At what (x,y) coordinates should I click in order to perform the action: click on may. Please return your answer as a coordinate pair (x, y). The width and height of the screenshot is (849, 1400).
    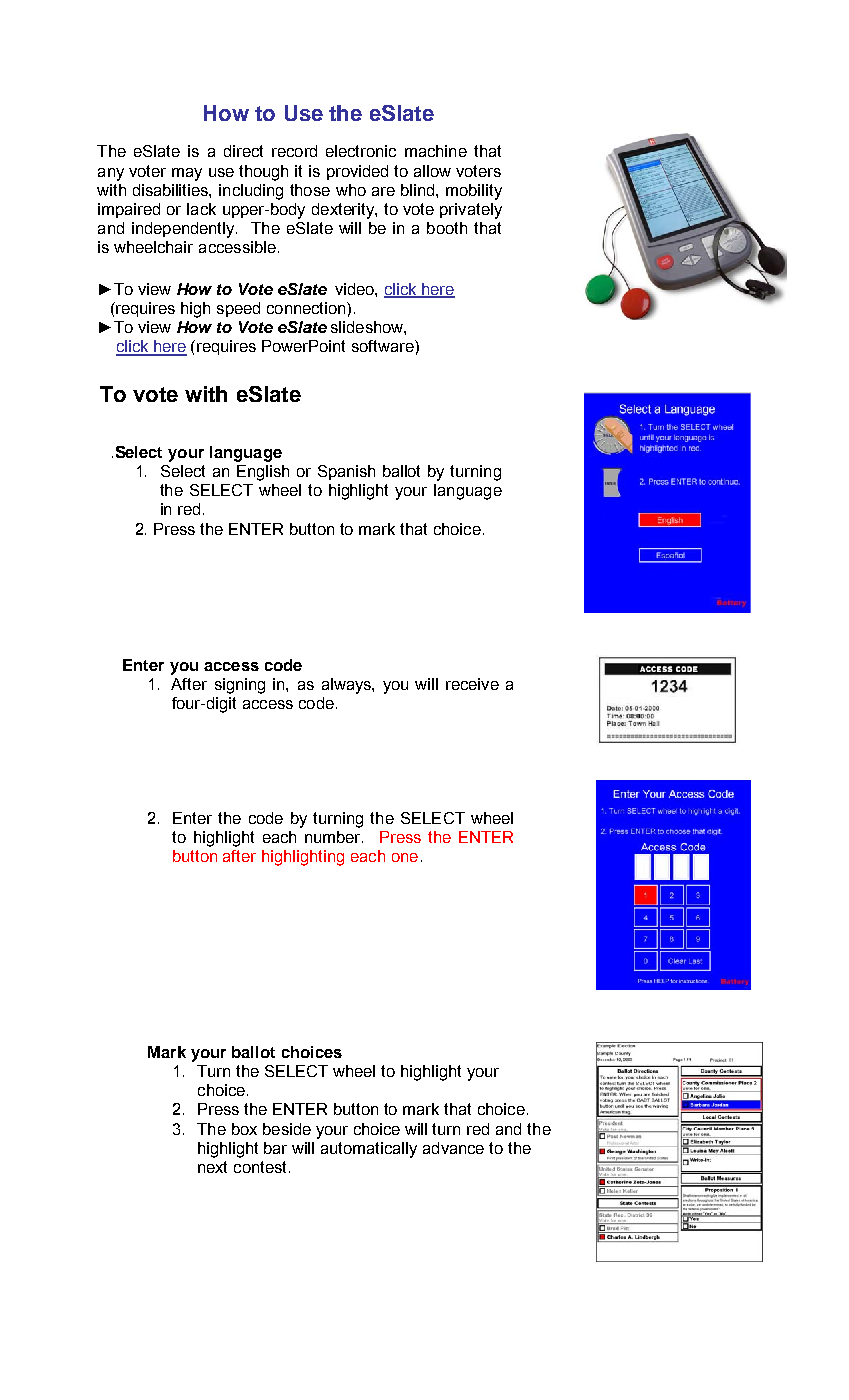
    Looking at the image, I should click on (187, 174).
